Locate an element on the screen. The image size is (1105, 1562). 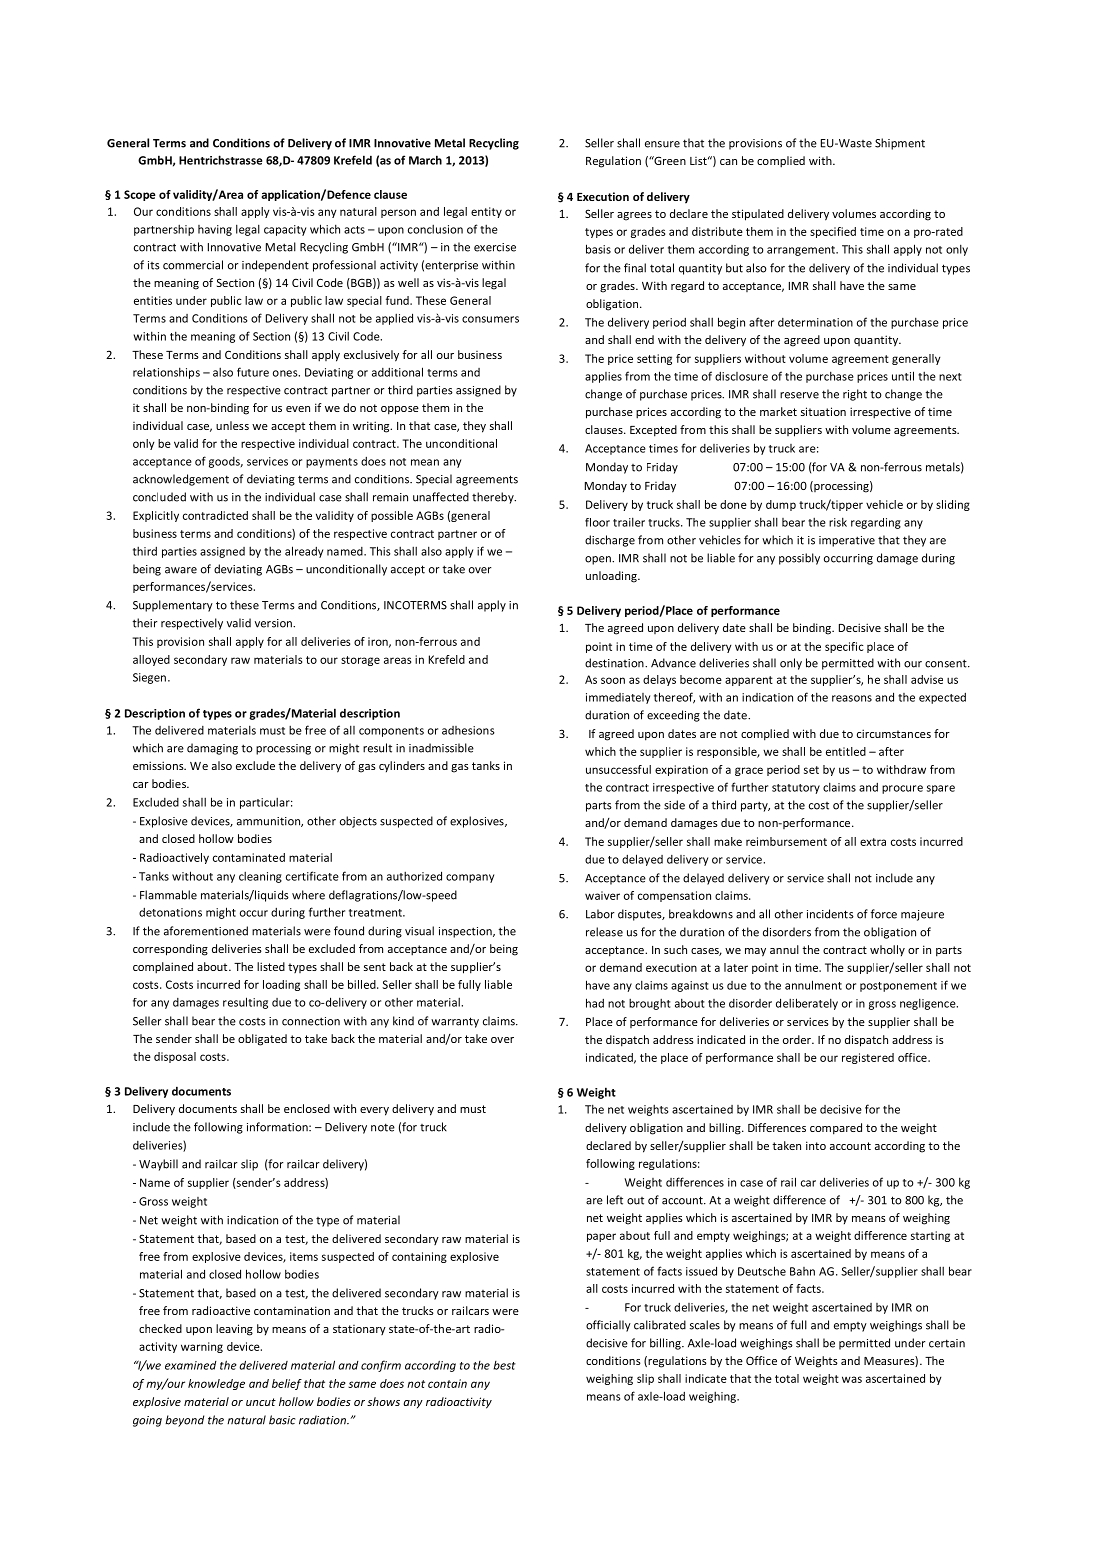
damaging is located at coordinates (212, 749).
